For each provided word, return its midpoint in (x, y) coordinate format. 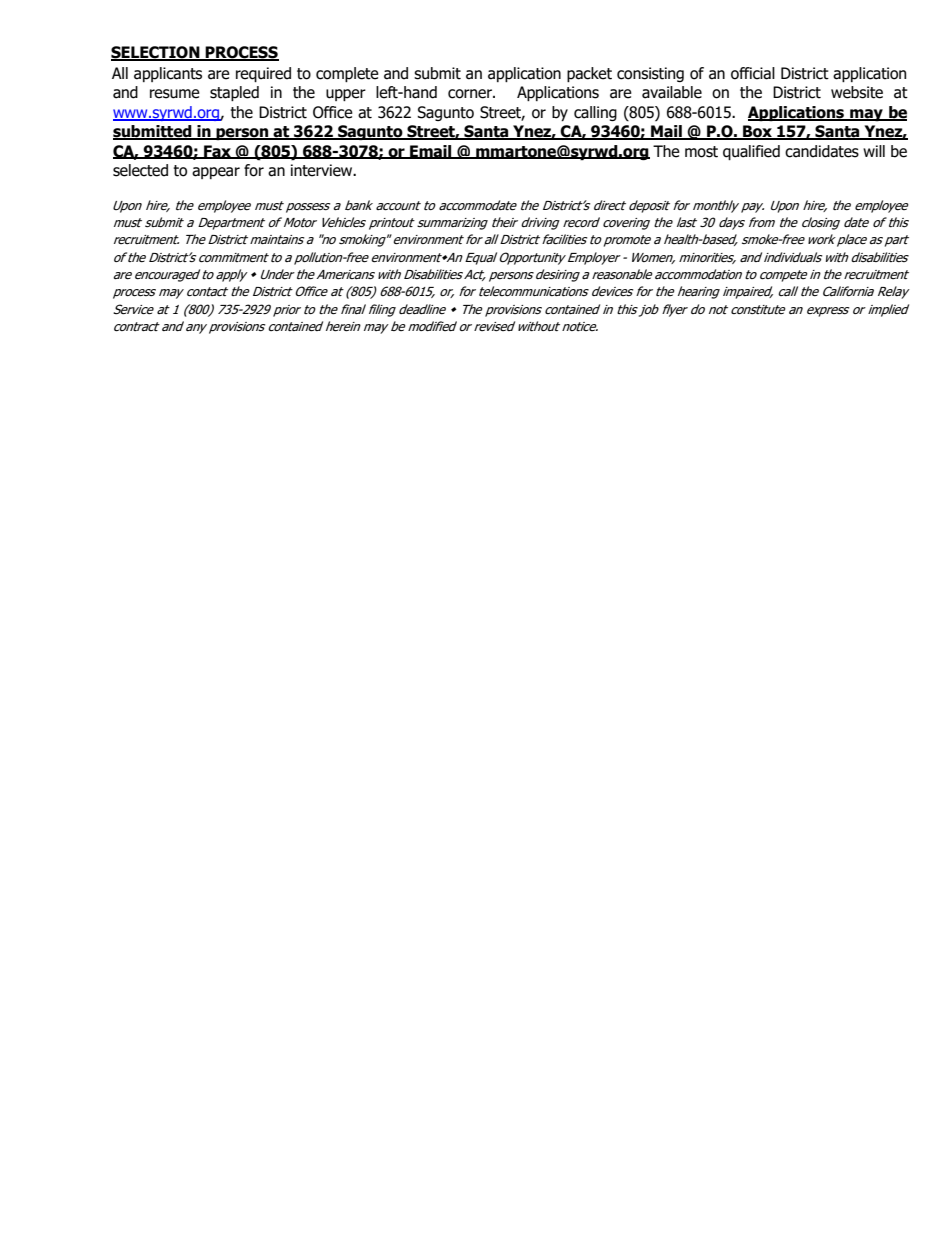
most (701, 152)
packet (589, 74)
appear (216, 173)
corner (471, 94)
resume (175, 94)
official (753, 73)
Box (757, 132)
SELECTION (156, 53)
